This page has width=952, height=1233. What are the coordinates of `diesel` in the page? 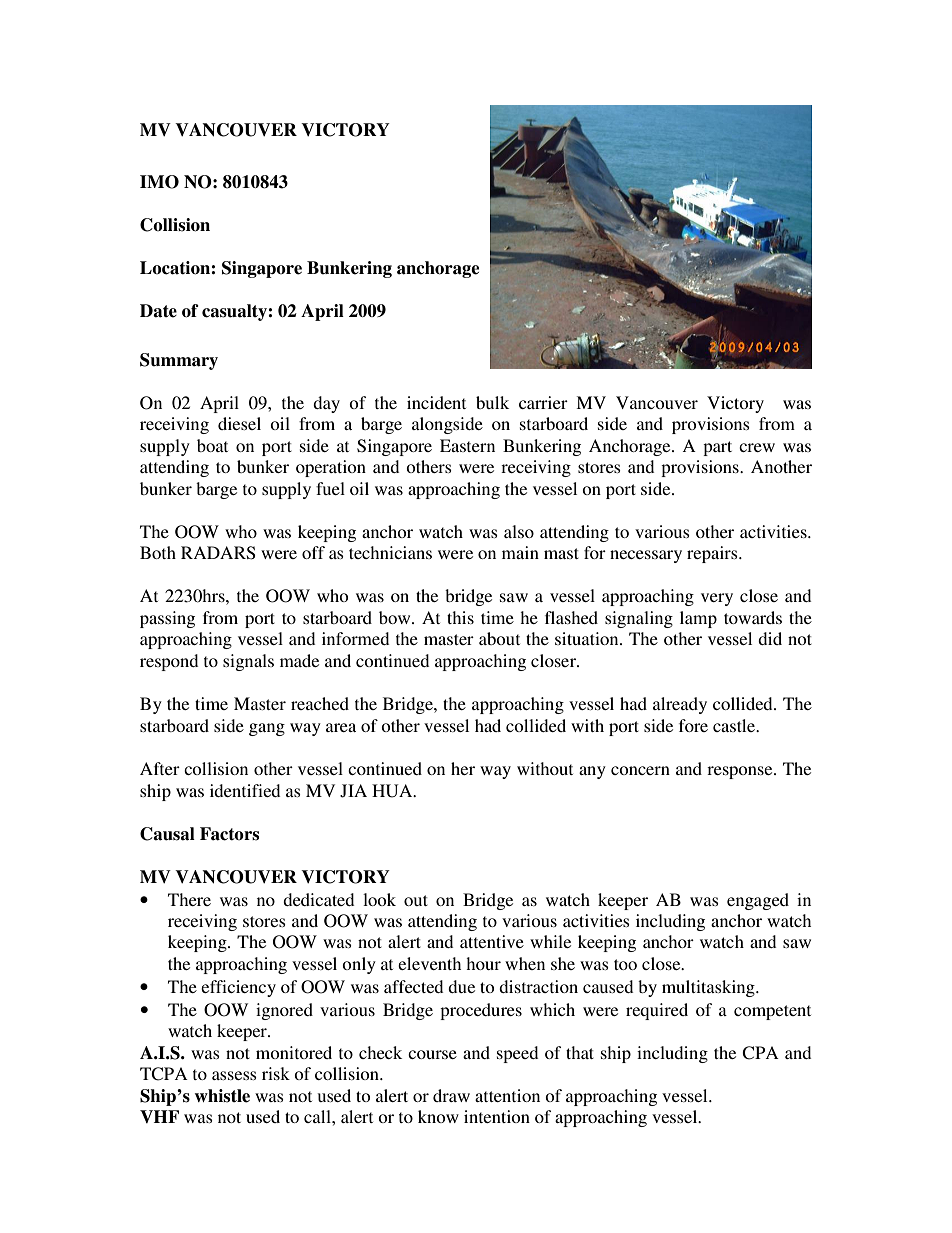 It's located at (239, 423).
